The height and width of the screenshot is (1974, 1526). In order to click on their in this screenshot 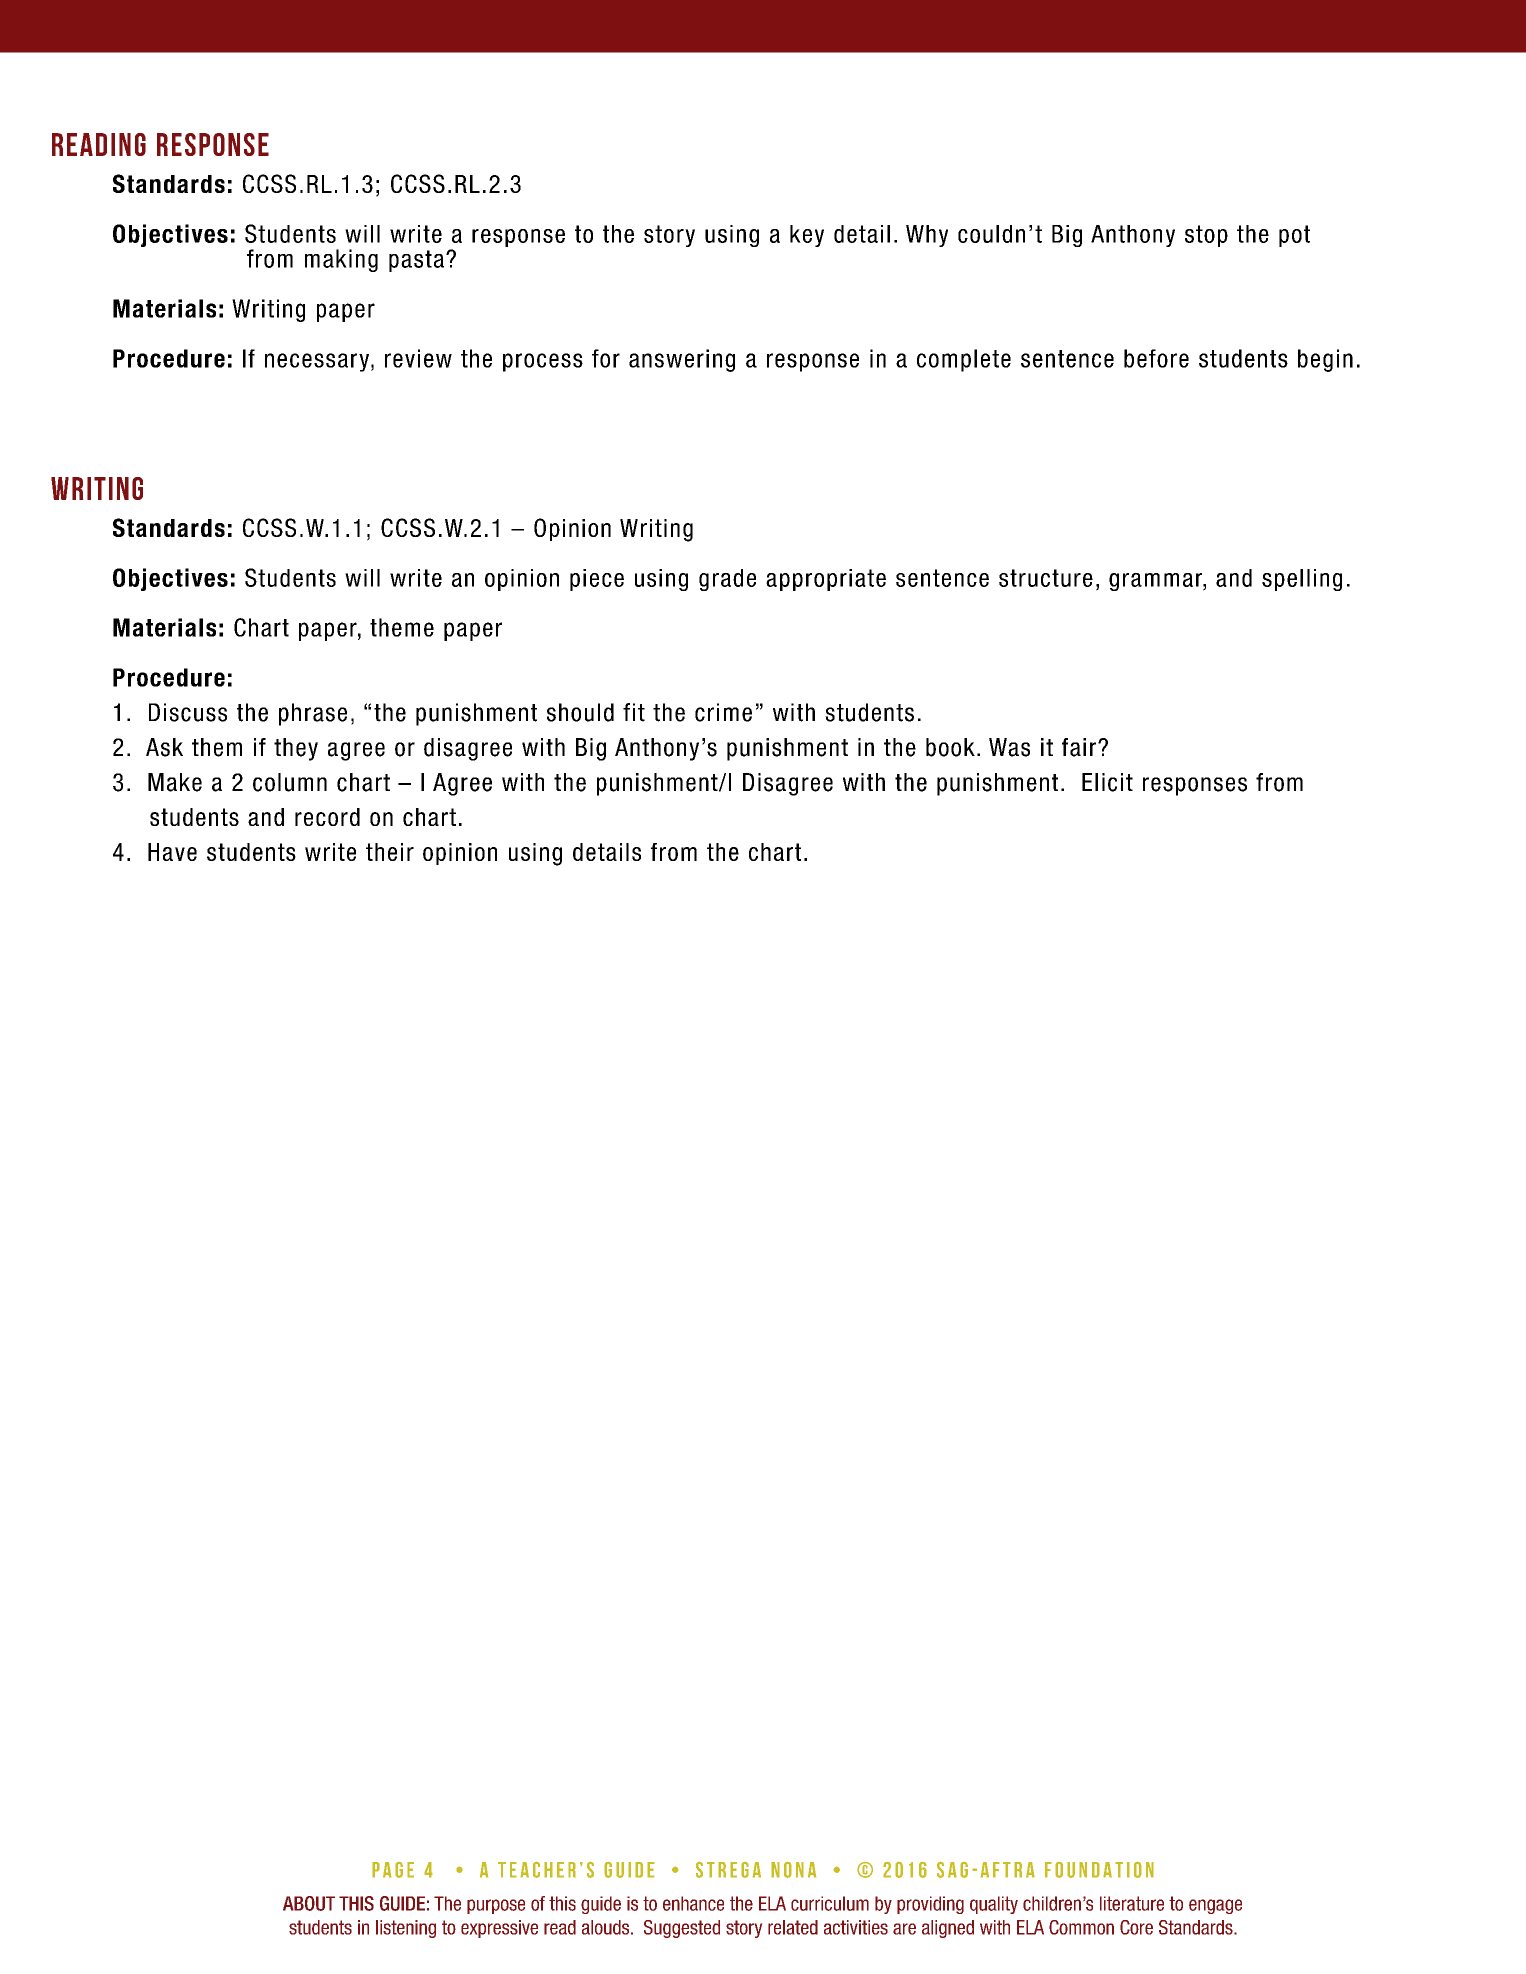, I will do `click(390, 852)`.
